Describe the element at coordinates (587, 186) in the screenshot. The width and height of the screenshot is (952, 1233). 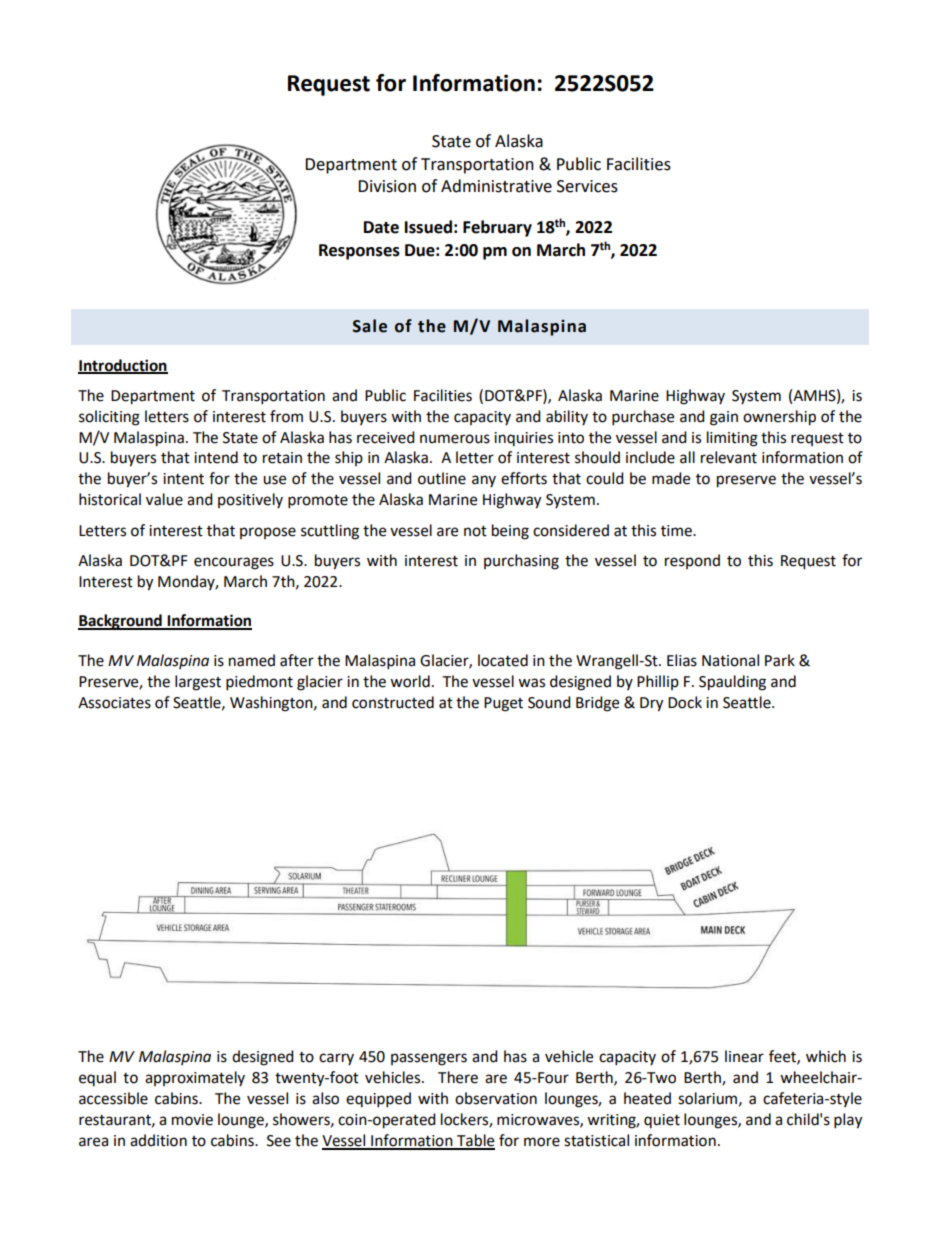
I see `Services` at that location.
